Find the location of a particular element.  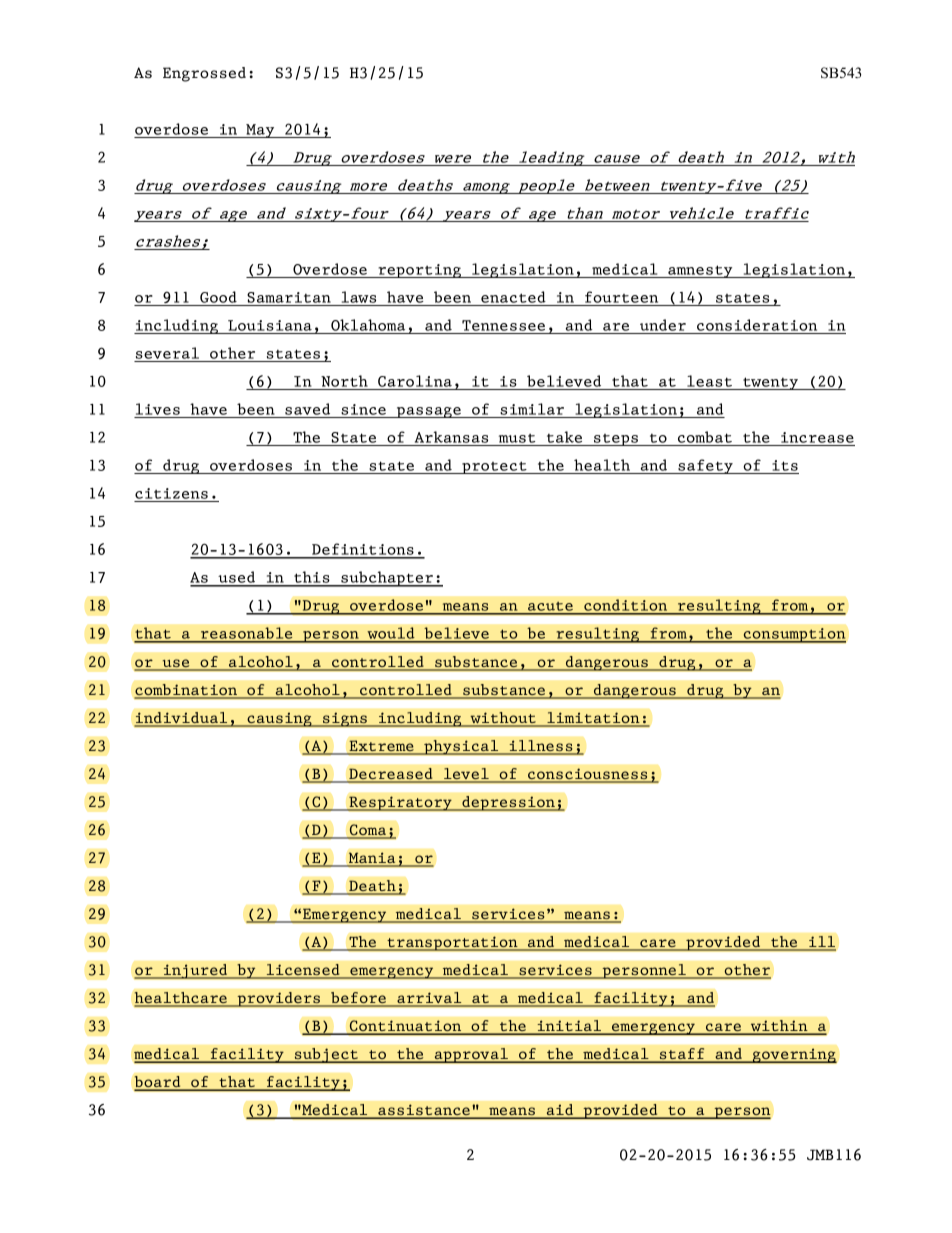

Tennessee is located at coordinates (503, 325).
